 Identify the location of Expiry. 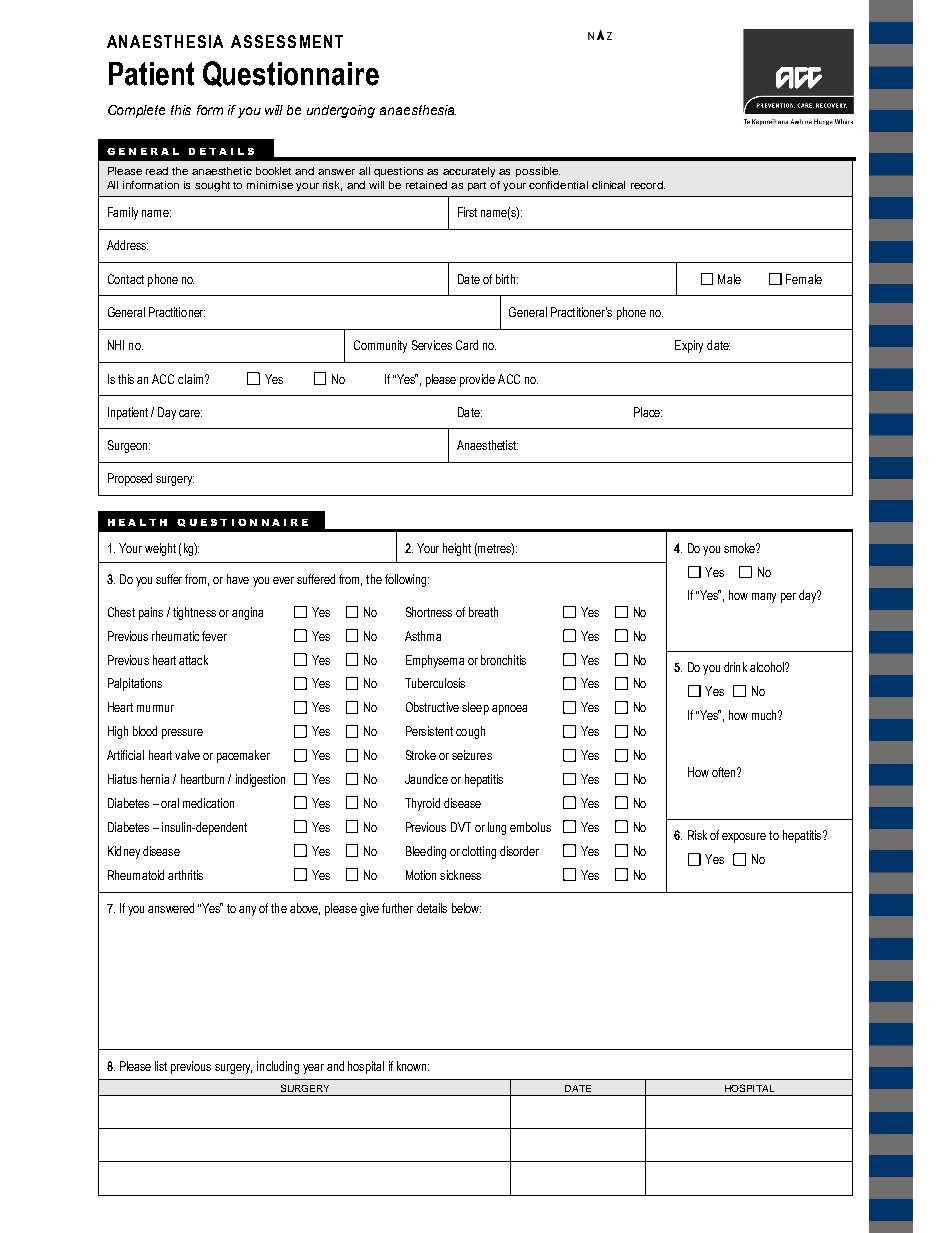
(689, 346).
